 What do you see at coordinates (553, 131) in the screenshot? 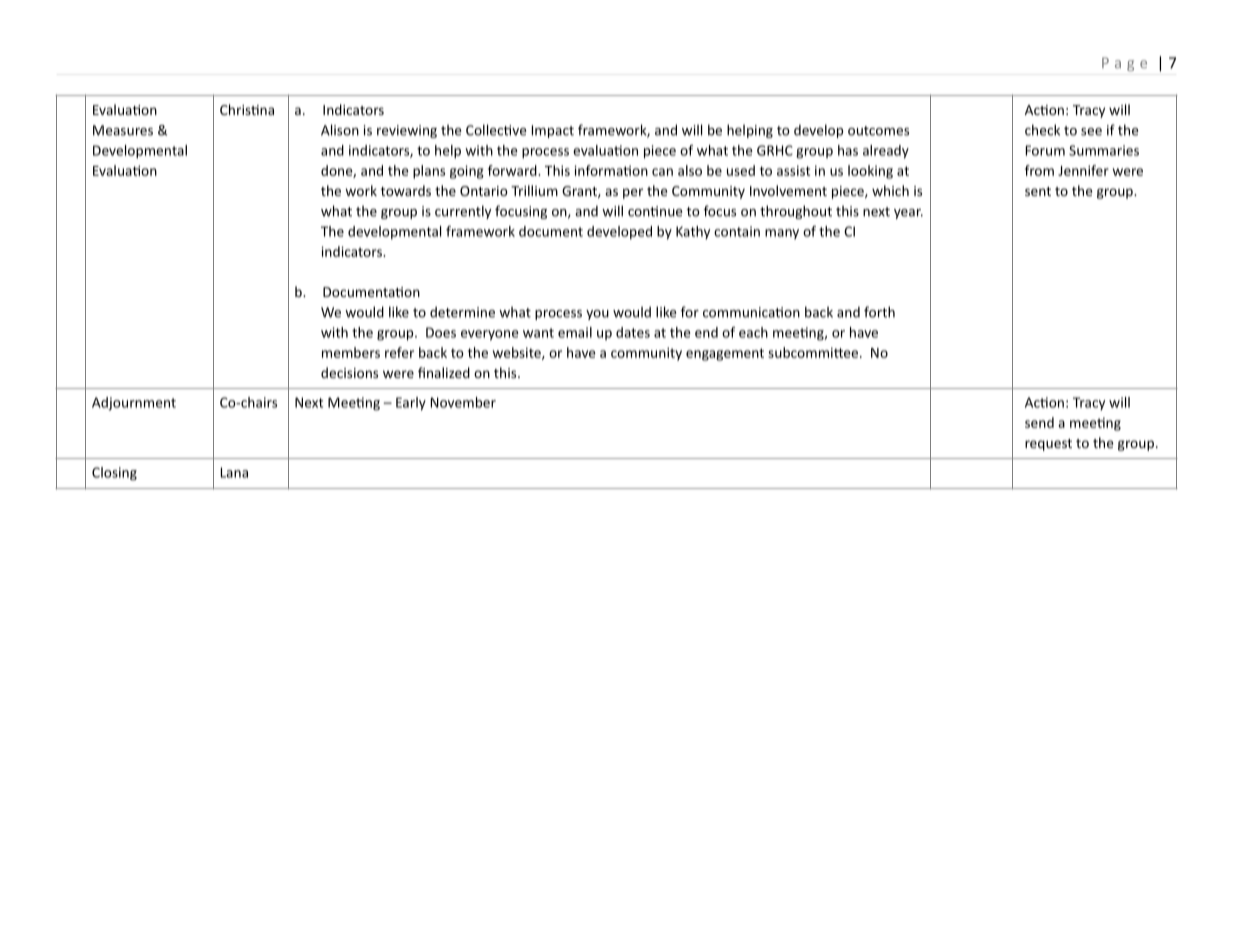
I see `Impact` at bounding box center [553, 131].
